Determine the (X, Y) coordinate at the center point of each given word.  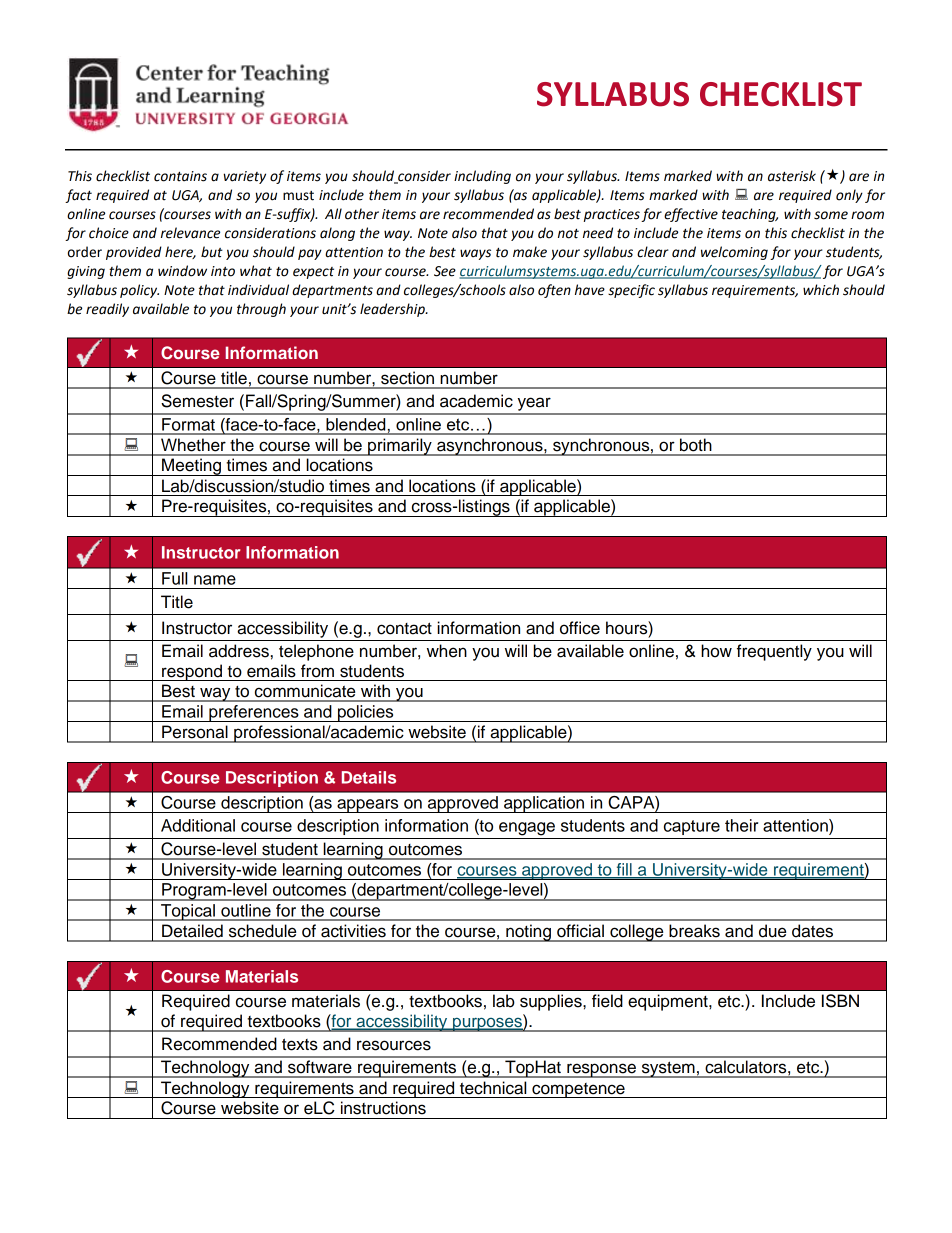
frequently (774, 652)
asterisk (792, 176)
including (482, 177)
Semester (197, 401)
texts (300, 1044)
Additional (198, 825)
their (741, 825)
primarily (400, 447)
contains (180, 176)
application (544, 804)
